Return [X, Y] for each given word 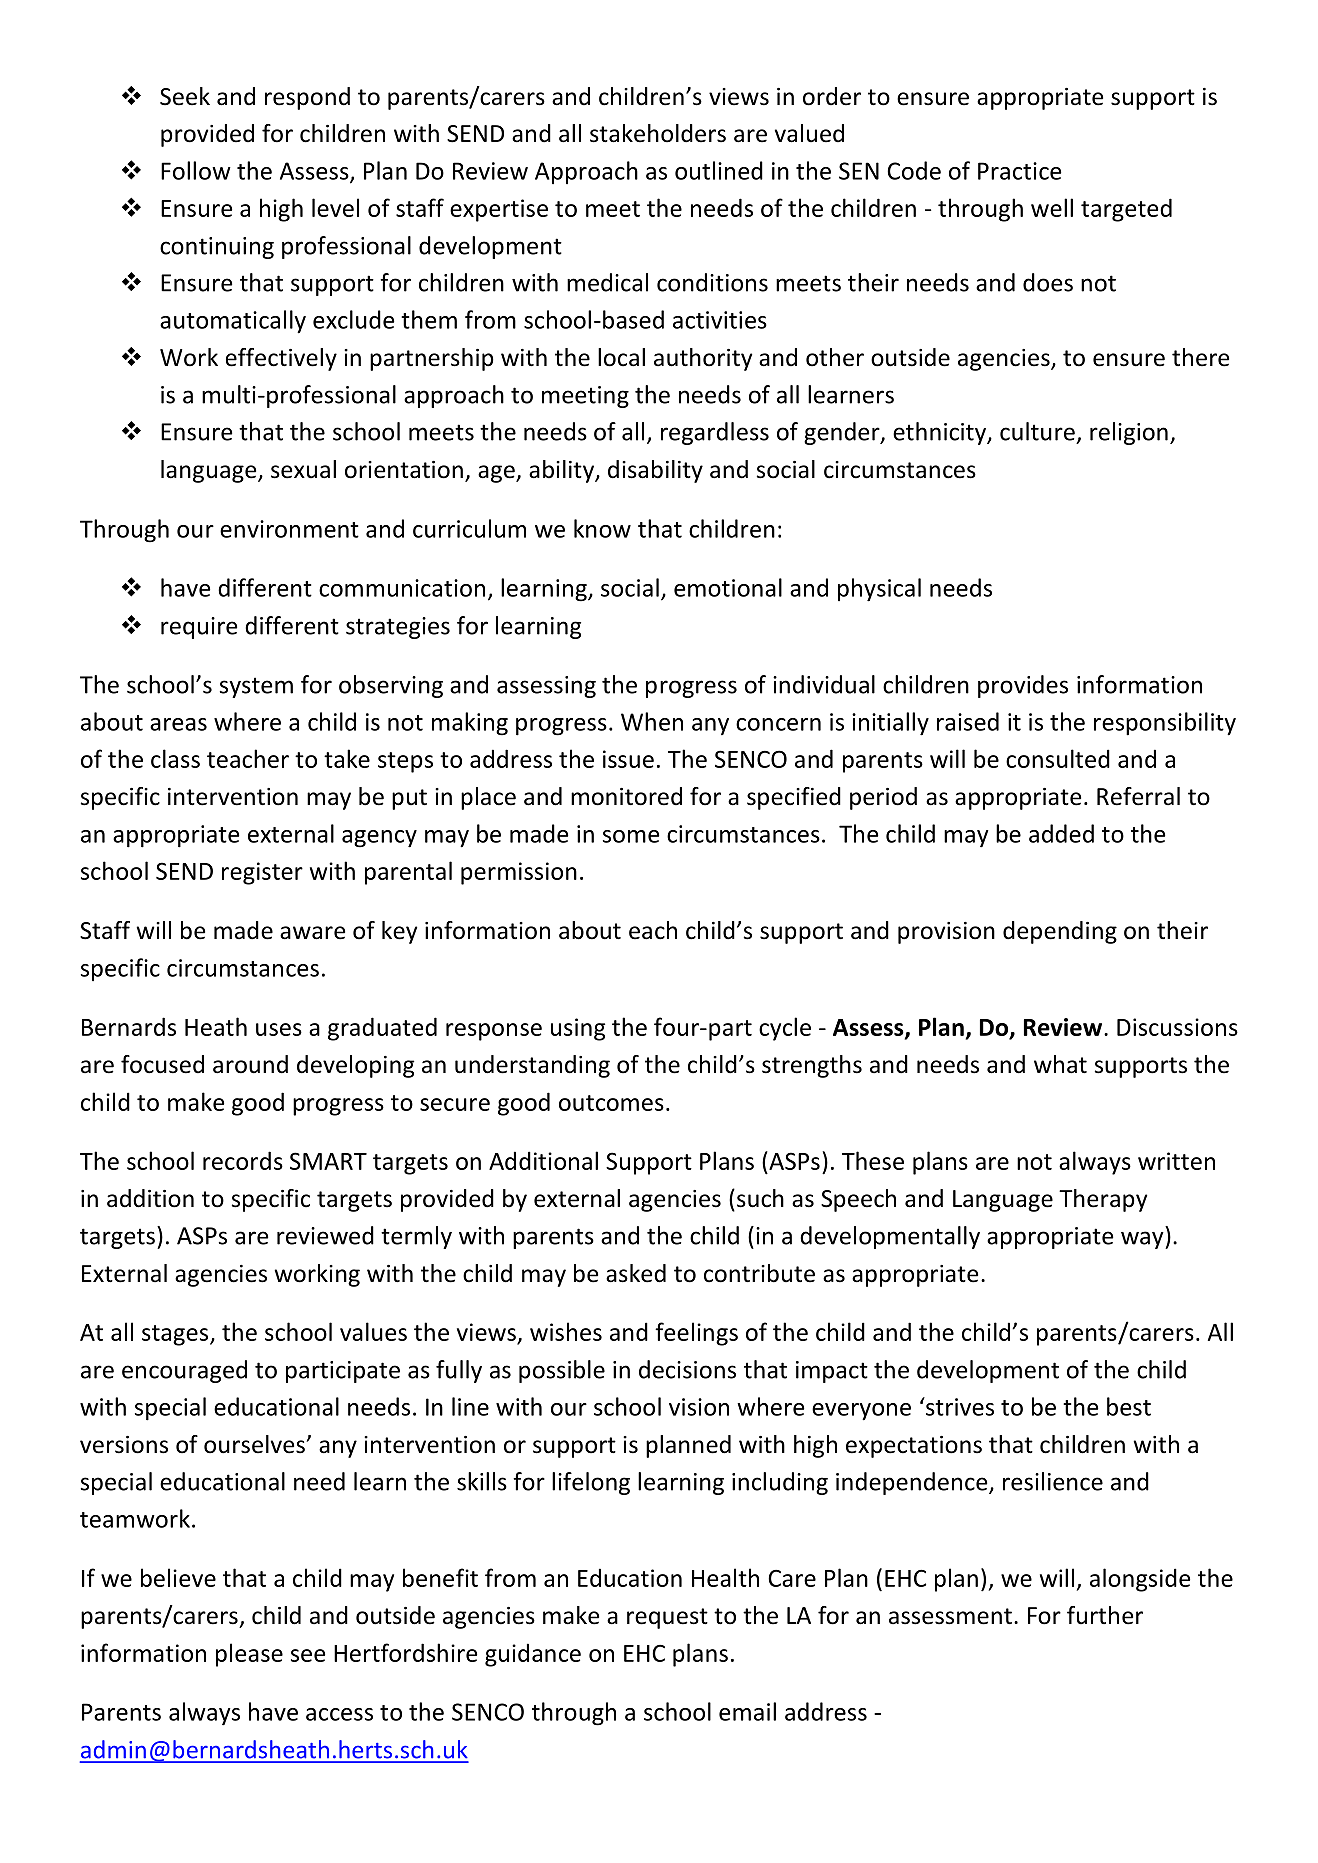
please [249, 1655]
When [652, 721]
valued [809, 133]
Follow [196, 170]
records [243, 1160]
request [667, 1618]
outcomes [611, 1103]
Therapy [1103, 1200]
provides [1023, 686]
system [256, 687]
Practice [1020, 171]
